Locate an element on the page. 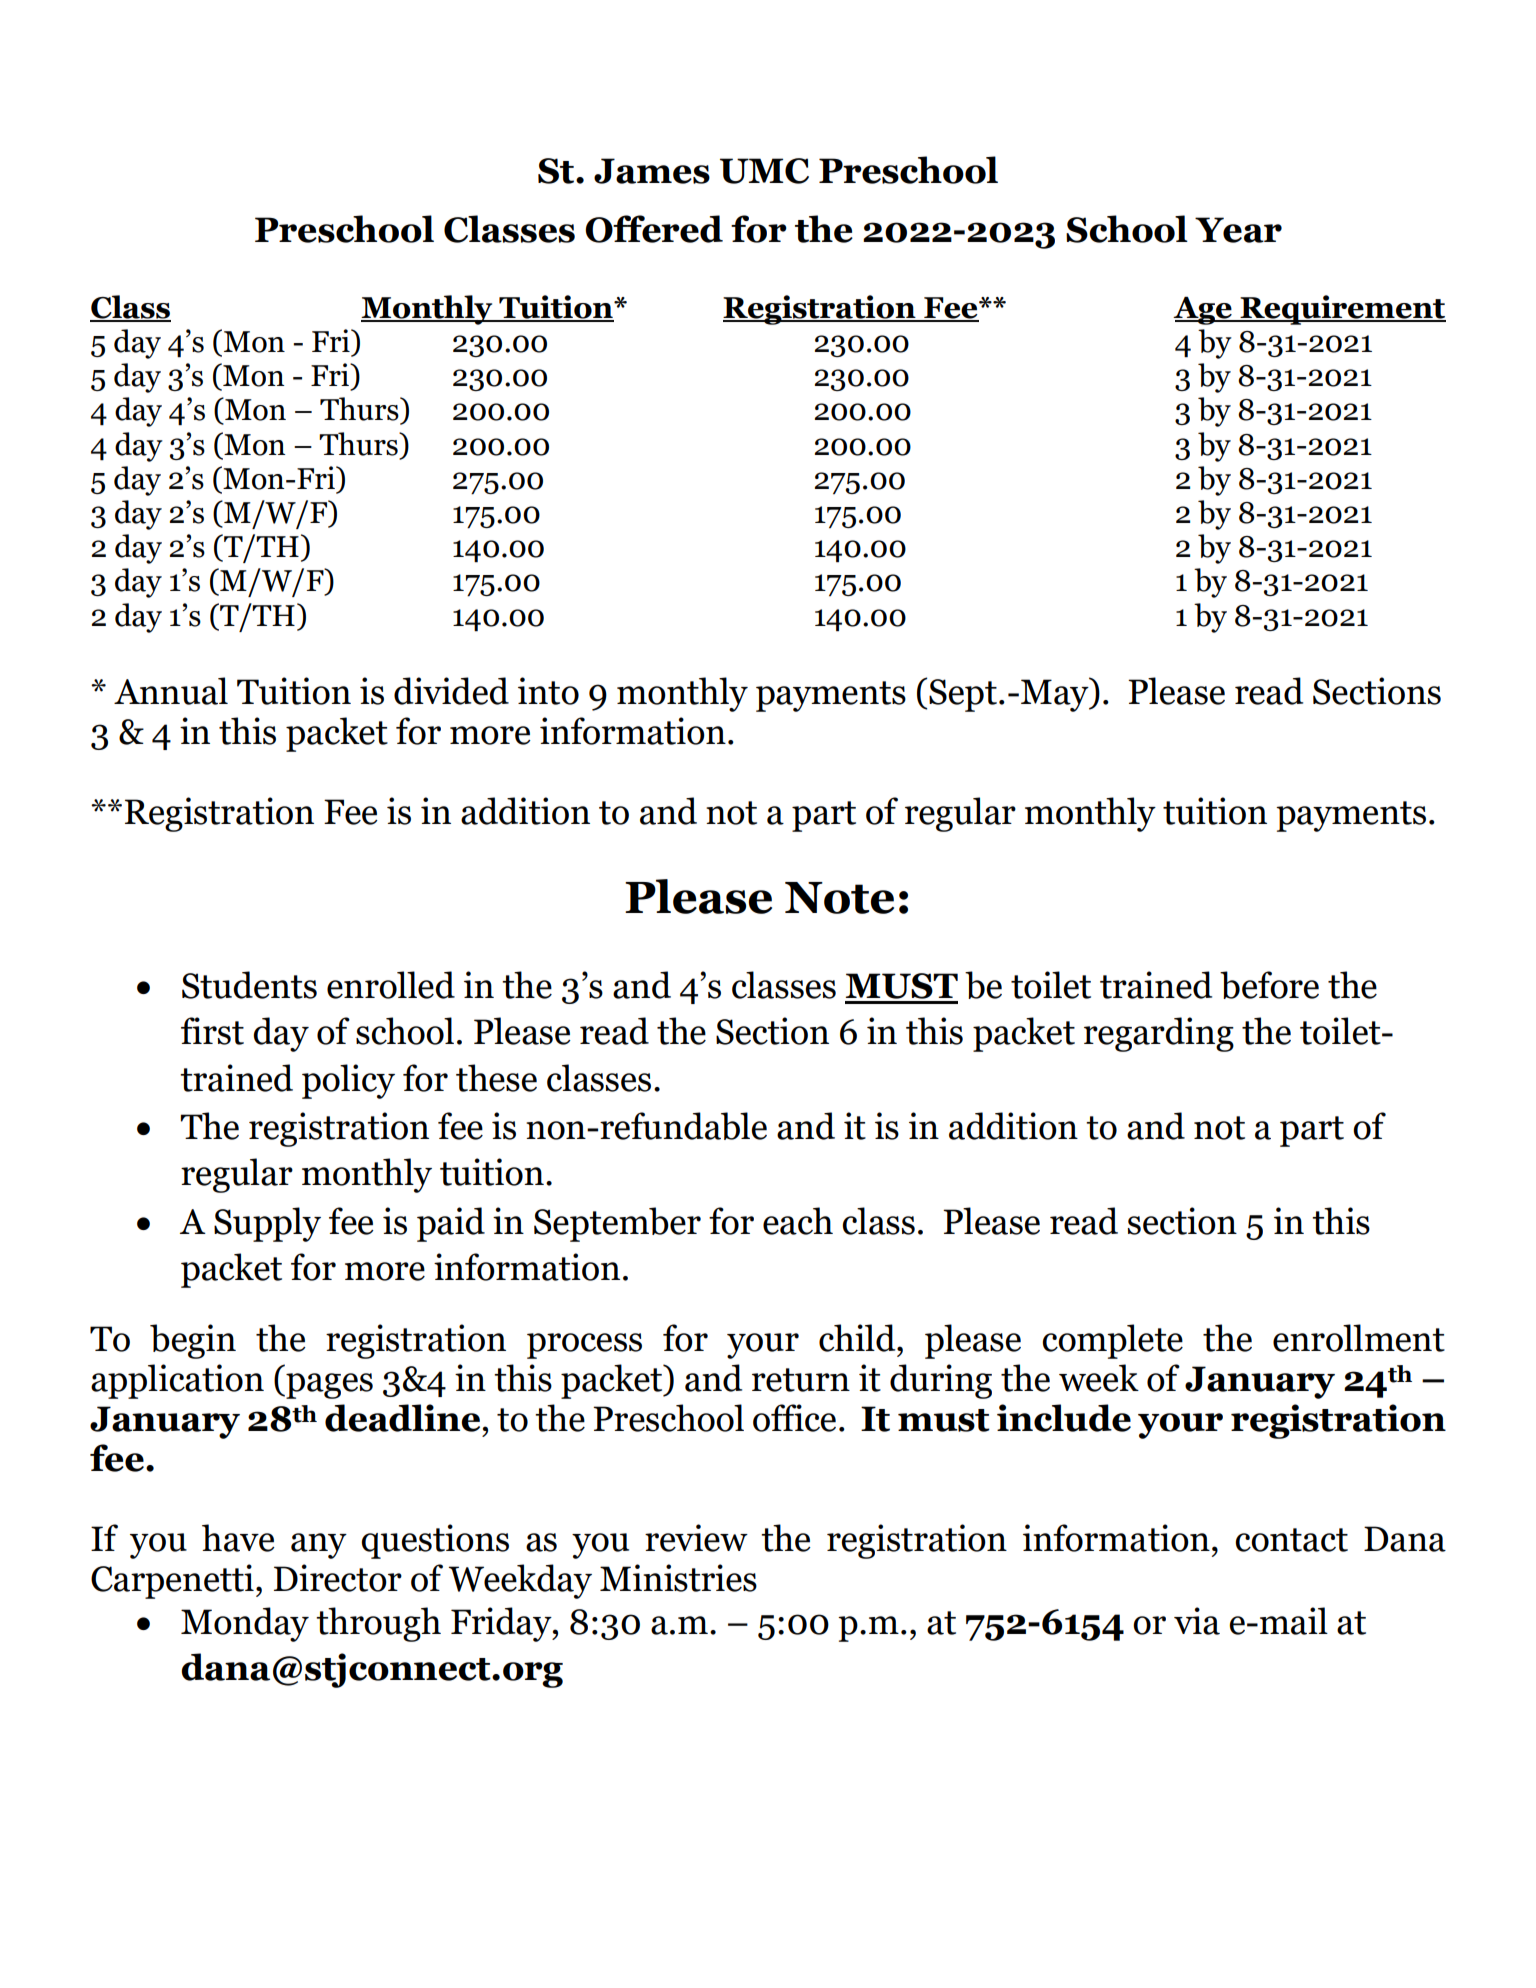 Image resolution: width=1536 pixels, height=1988 pixels. UMC is located at coordinates (764, 171).
